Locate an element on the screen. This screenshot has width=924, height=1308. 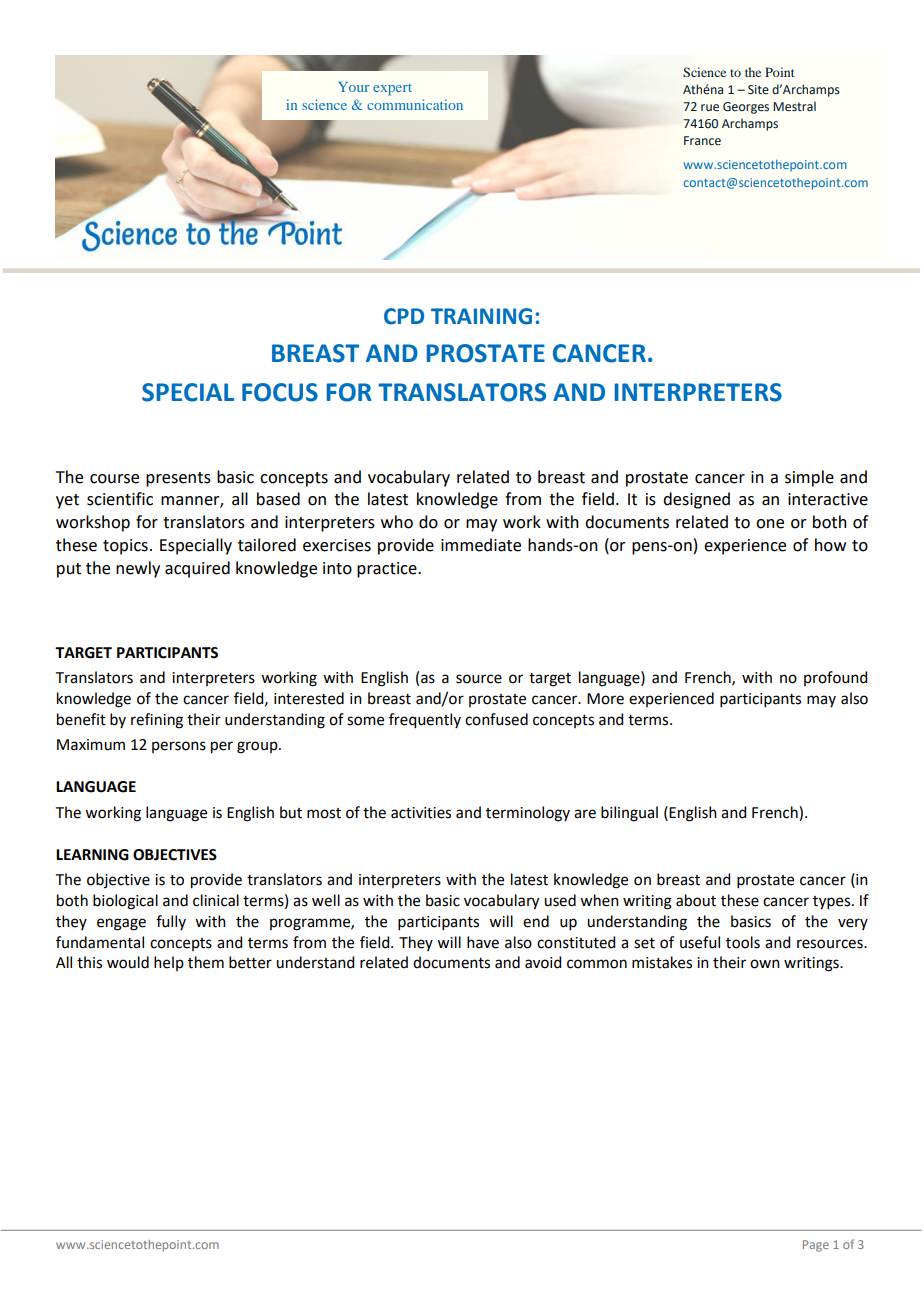
communication is located at coordinates (415, 104).
